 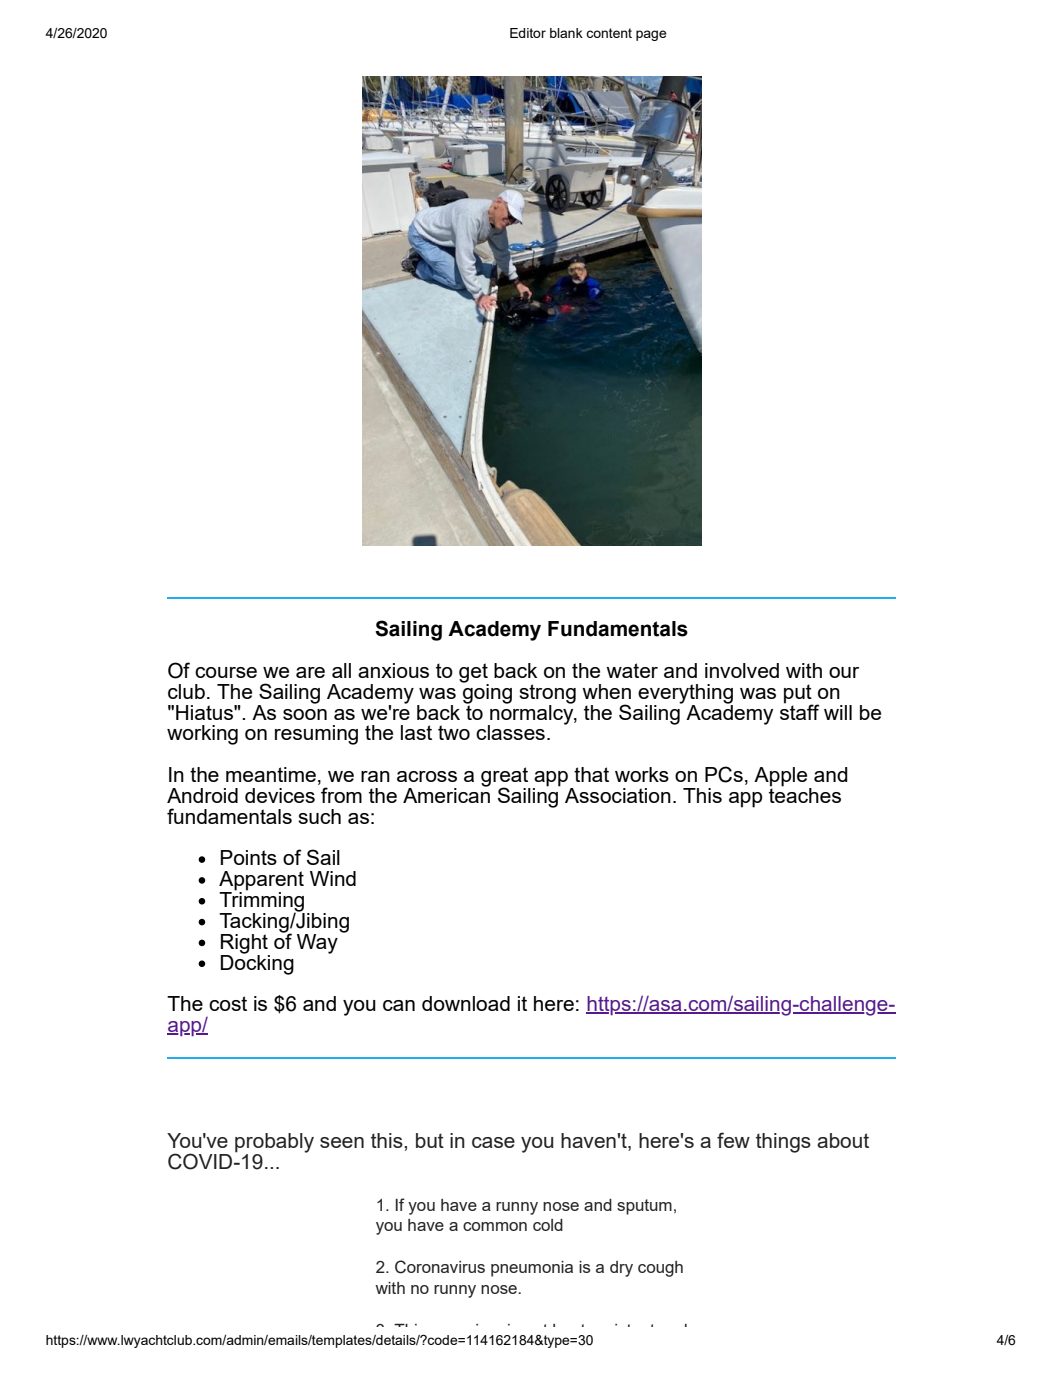 What do you see at coordinates (651, 35) in the document?
I see `page` at bounding box center [651, 35].
